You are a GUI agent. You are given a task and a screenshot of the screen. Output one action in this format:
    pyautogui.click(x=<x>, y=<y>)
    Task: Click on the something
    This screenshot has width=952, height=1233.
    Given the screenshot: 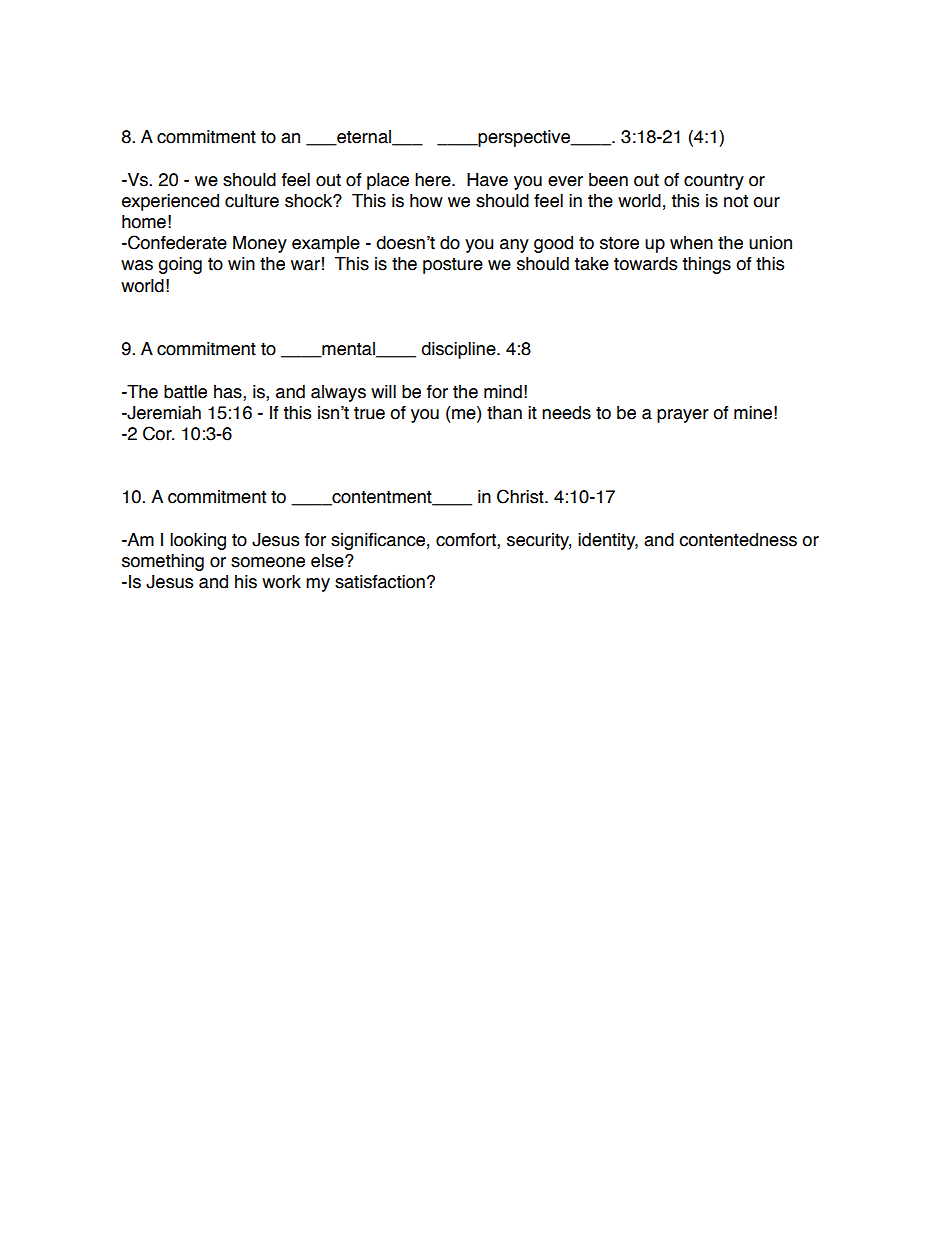 What is the action you would take?
    pyautogui.click(x=163, y=562)
